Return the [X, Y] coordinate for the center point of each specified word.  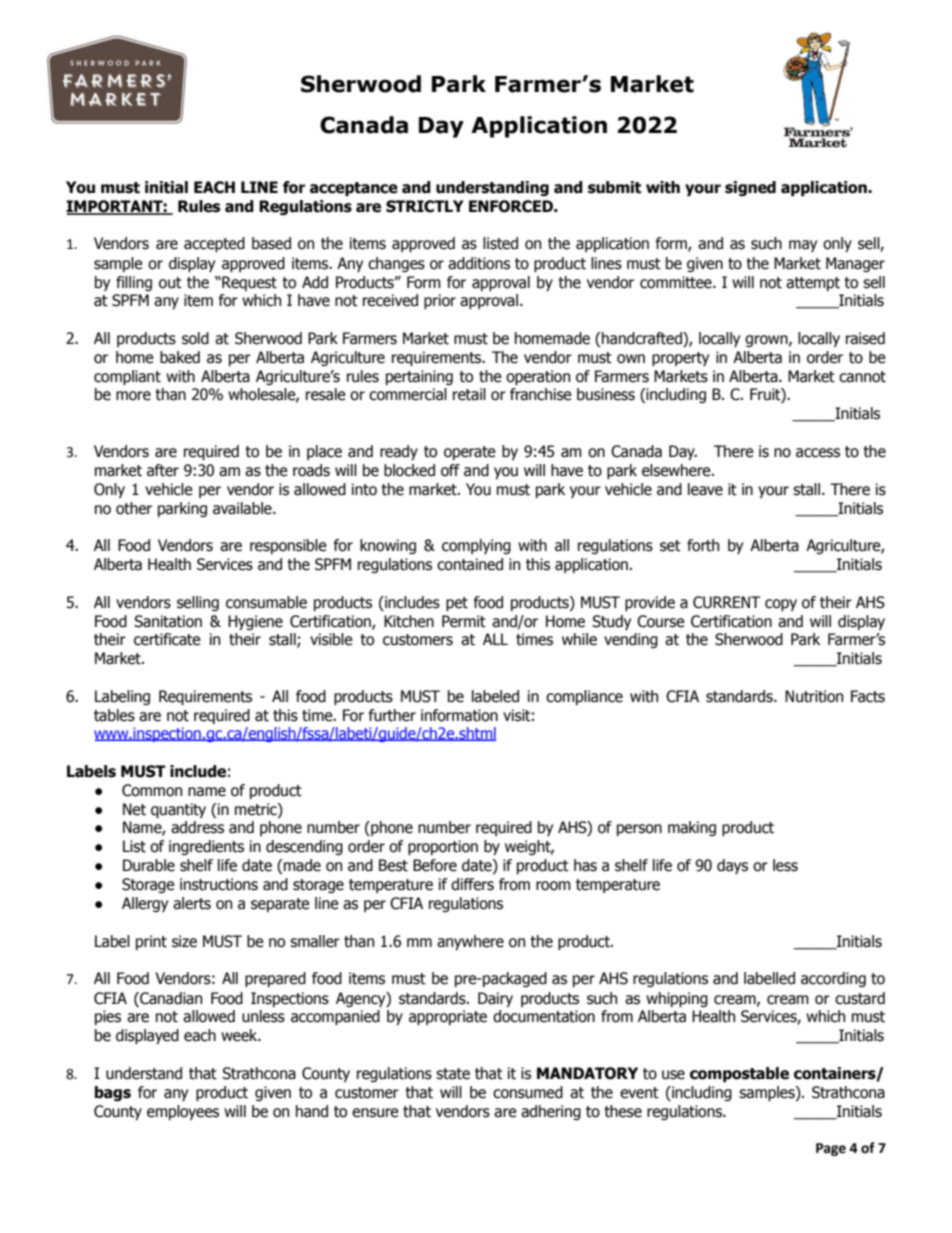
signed [750, 188]
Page [831, 1149]
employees [183, 1112]
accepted [214, 244]
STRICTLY [425, 206]
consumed [528, 1092]
